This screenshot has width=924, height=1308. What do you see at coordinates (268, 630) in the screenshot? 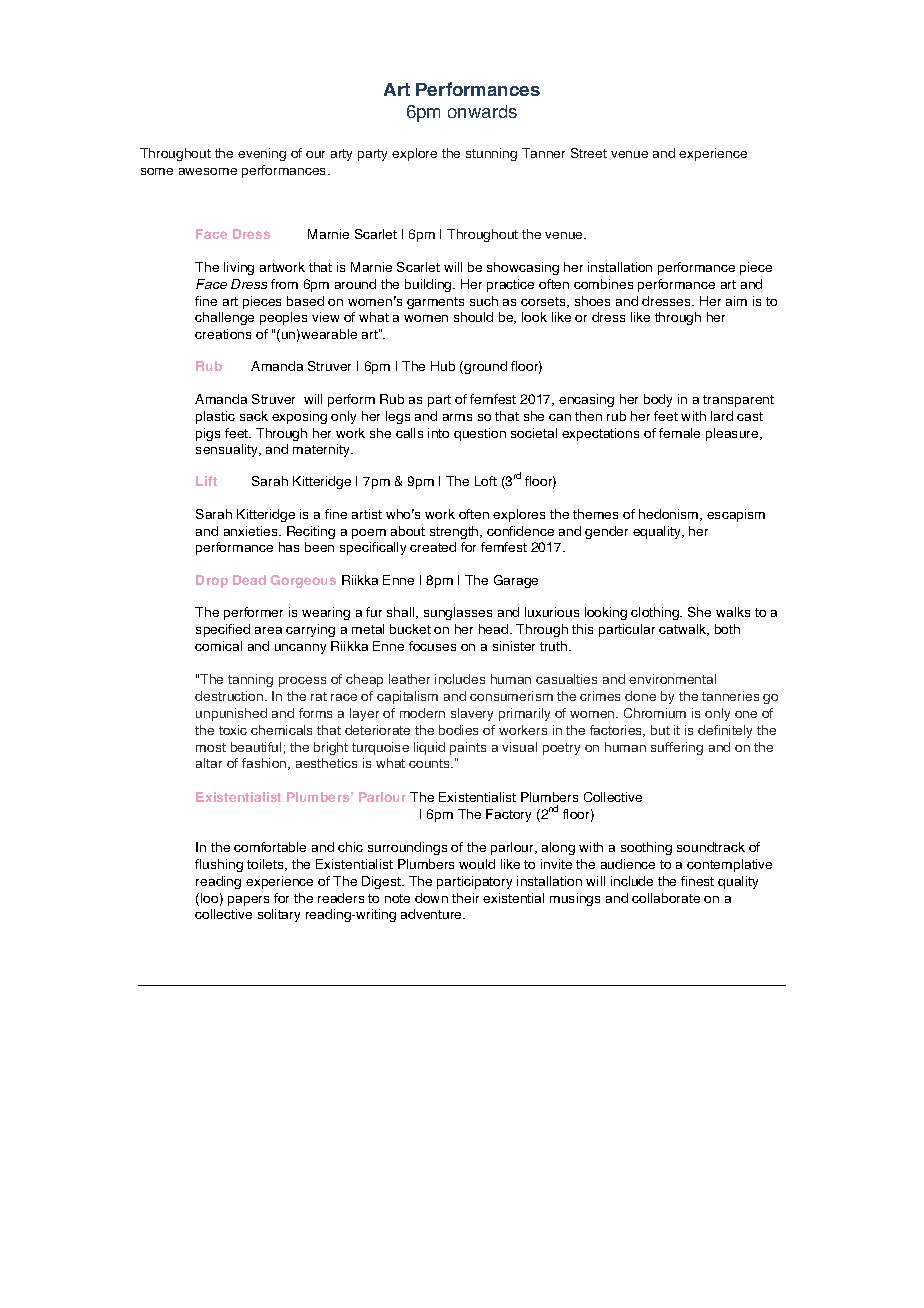
I see `area` at bounding box center [268, 630].
